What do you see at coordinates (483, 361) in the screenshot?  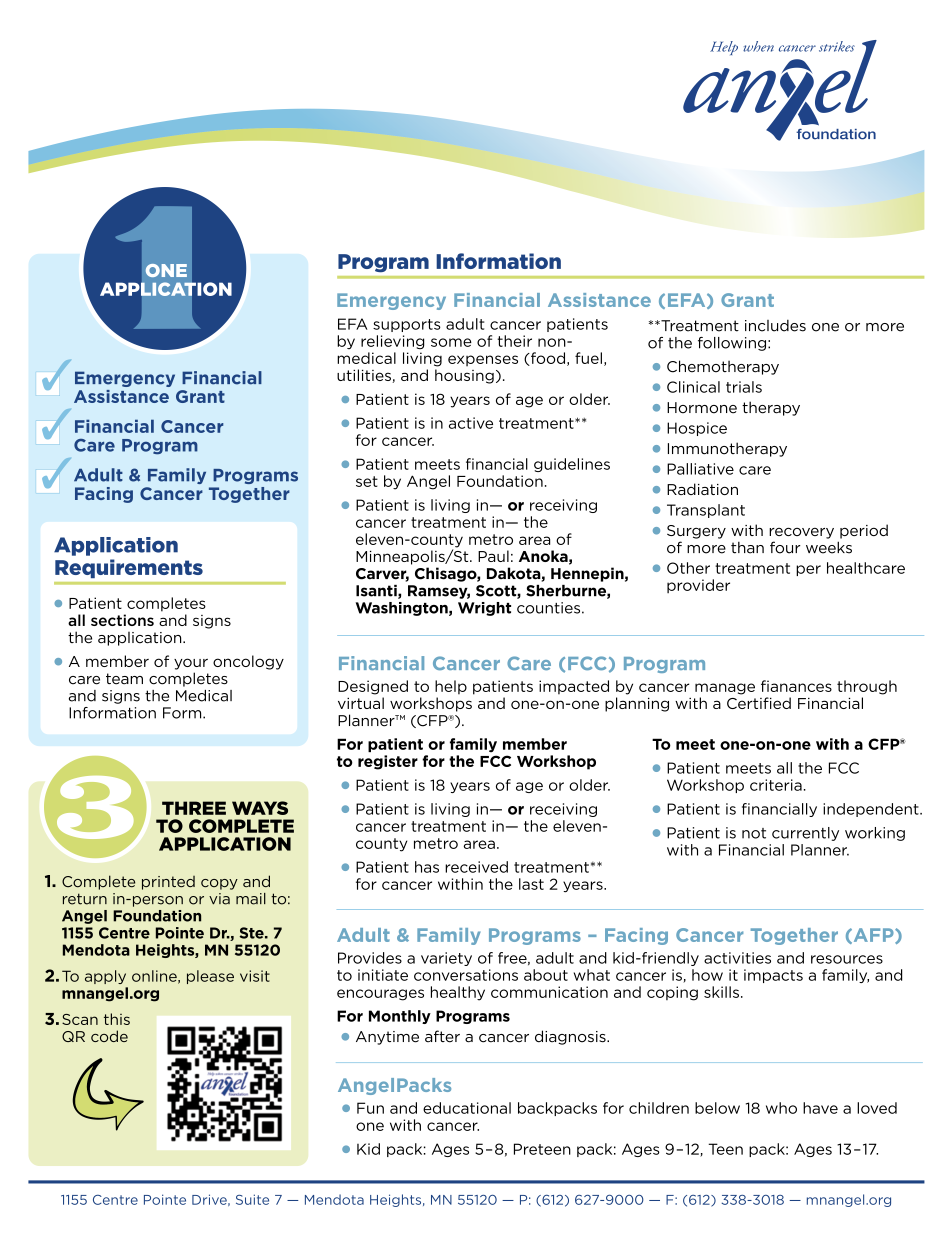 I see `expenses` at bounding box center [483, 361].
